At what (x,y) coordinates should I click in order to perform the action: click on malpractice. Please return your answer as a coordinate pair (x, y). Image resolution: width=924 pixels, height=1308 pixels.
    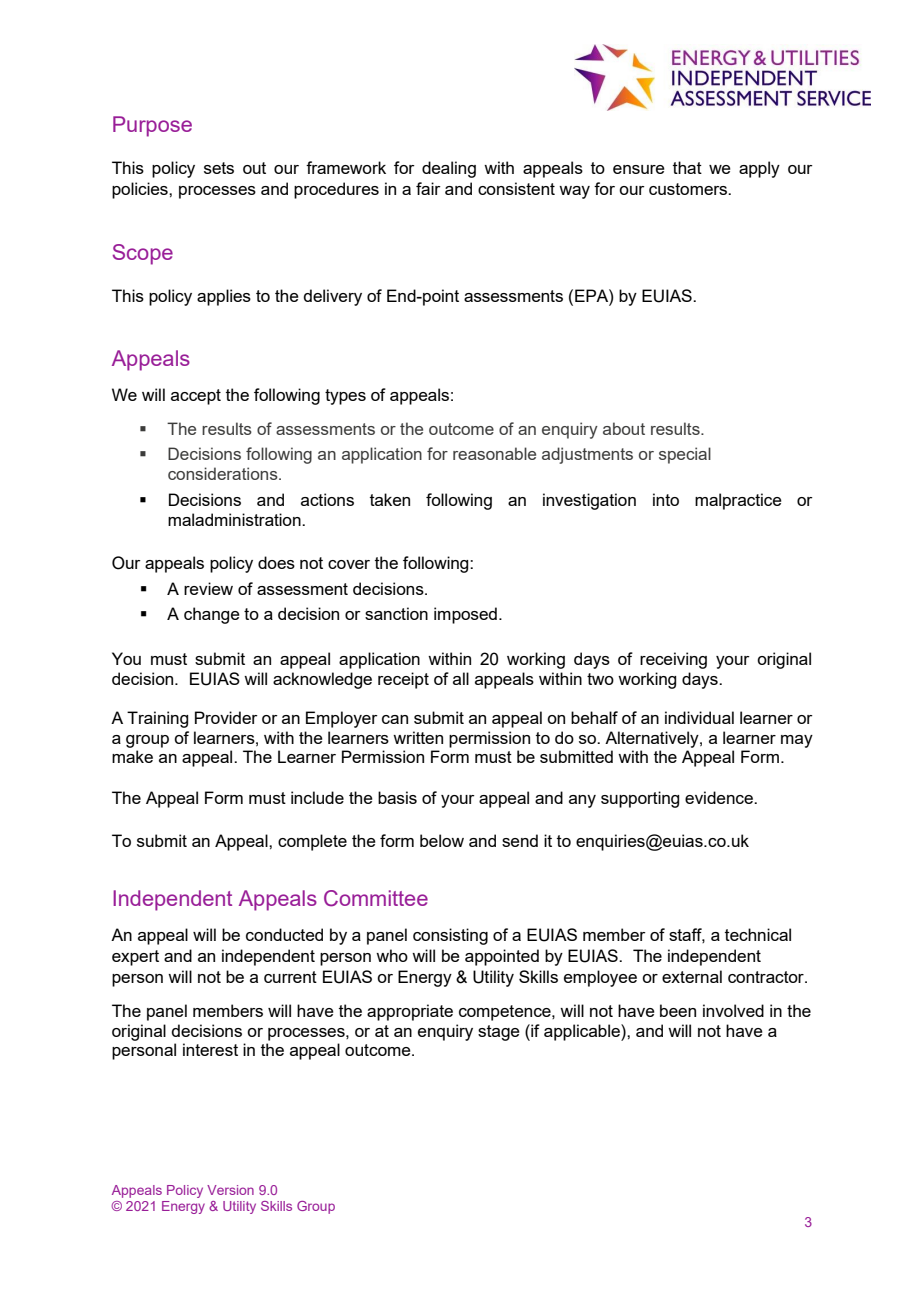
    Looking at the image, I should click on (738, 501).
